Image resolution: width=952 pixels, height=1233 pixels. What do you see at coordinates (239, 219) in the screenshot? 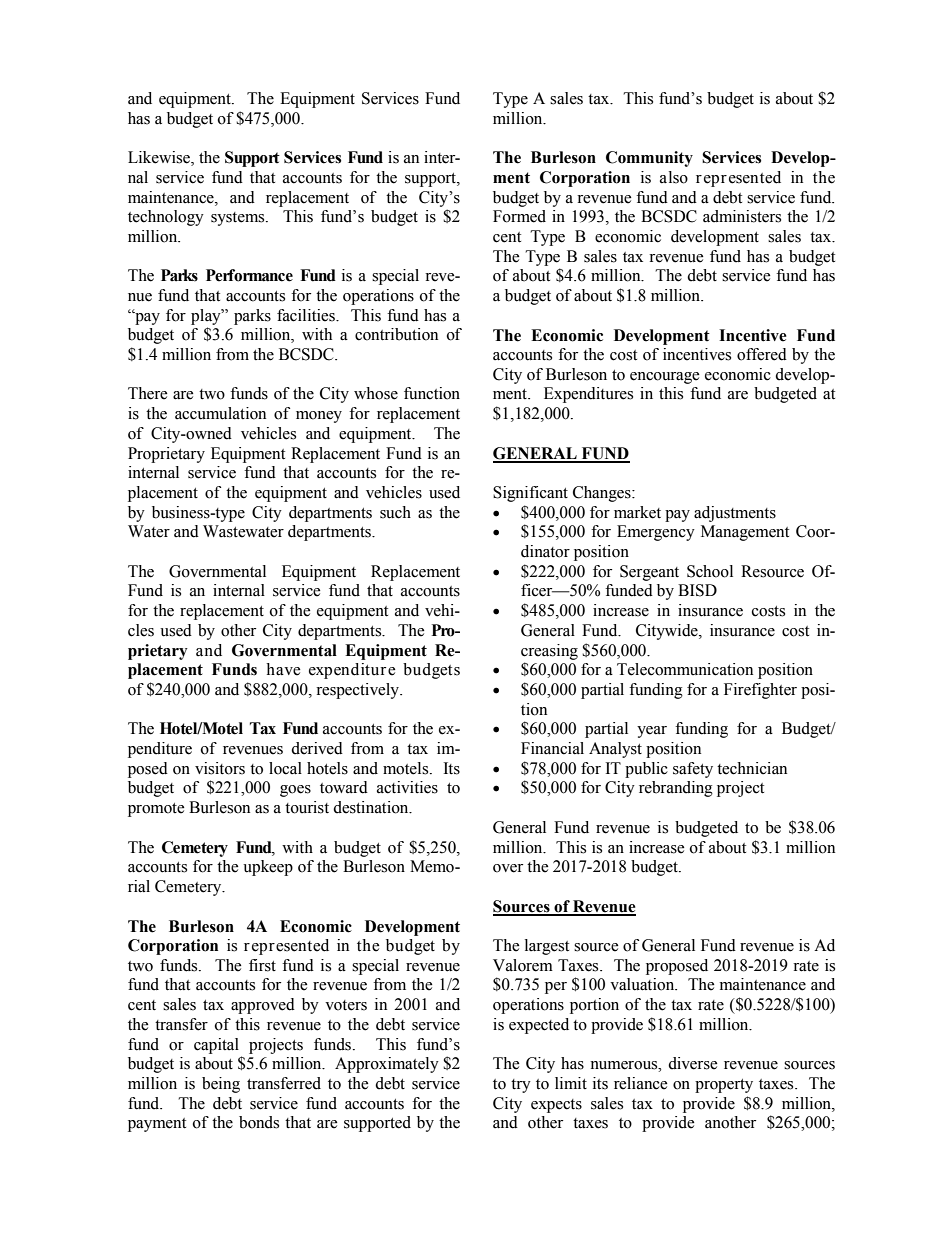
I see `systems` at bounding box center [239, 219].
